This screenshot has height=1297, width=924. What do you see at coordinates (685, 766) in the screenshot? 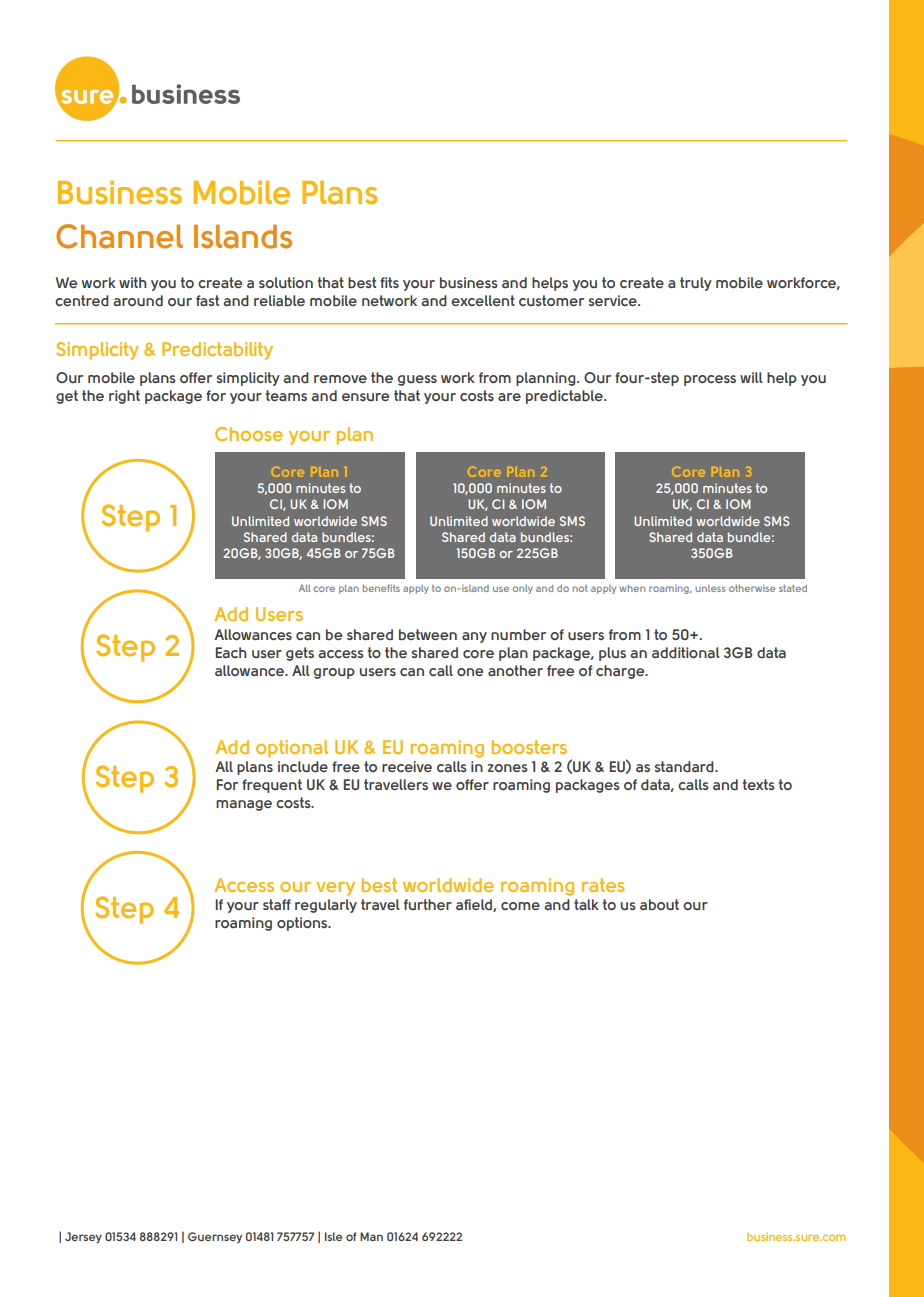
I see `standard` at bounding box center [685, 766].
